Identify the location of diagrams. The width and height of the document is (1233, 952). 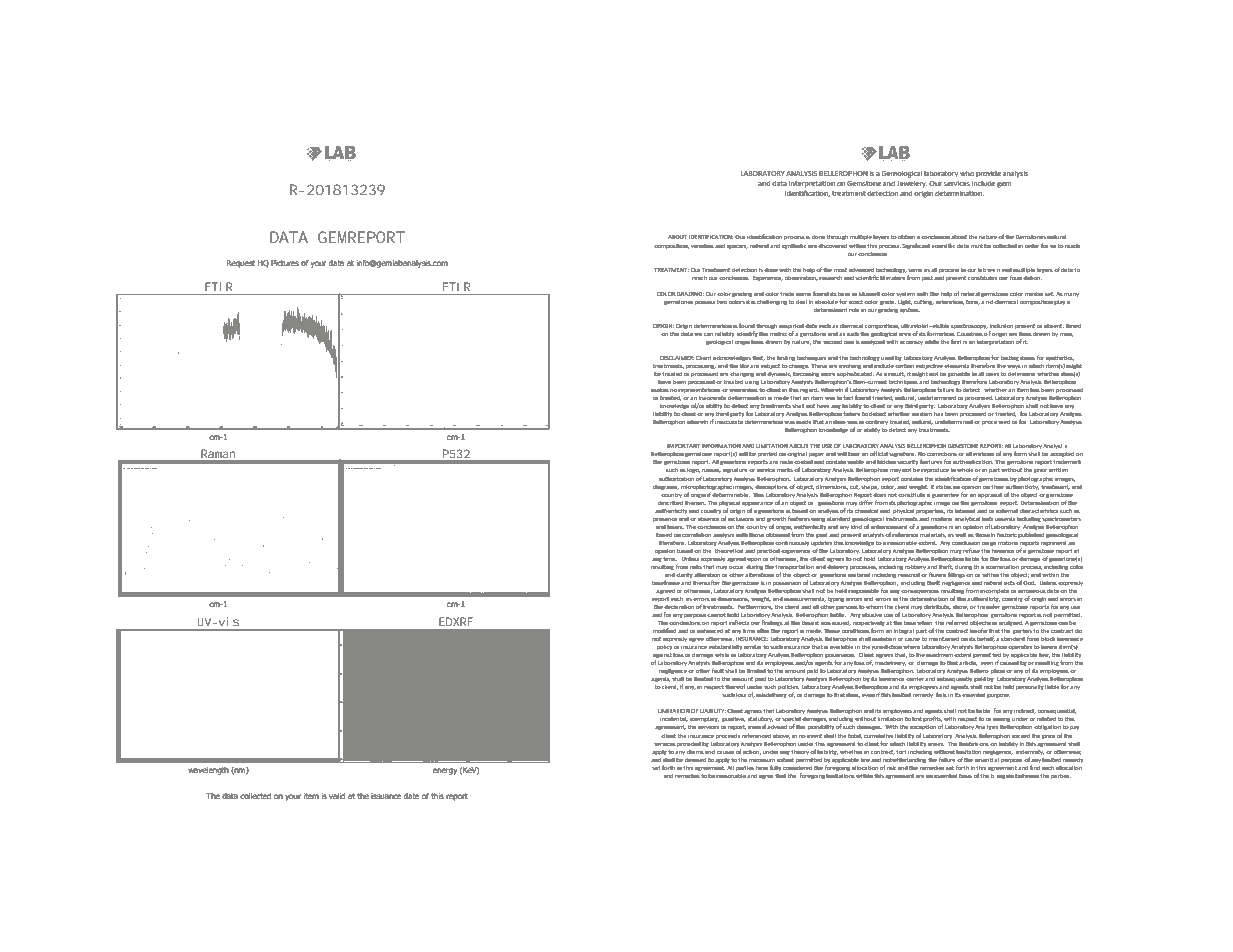
(666, 488).
